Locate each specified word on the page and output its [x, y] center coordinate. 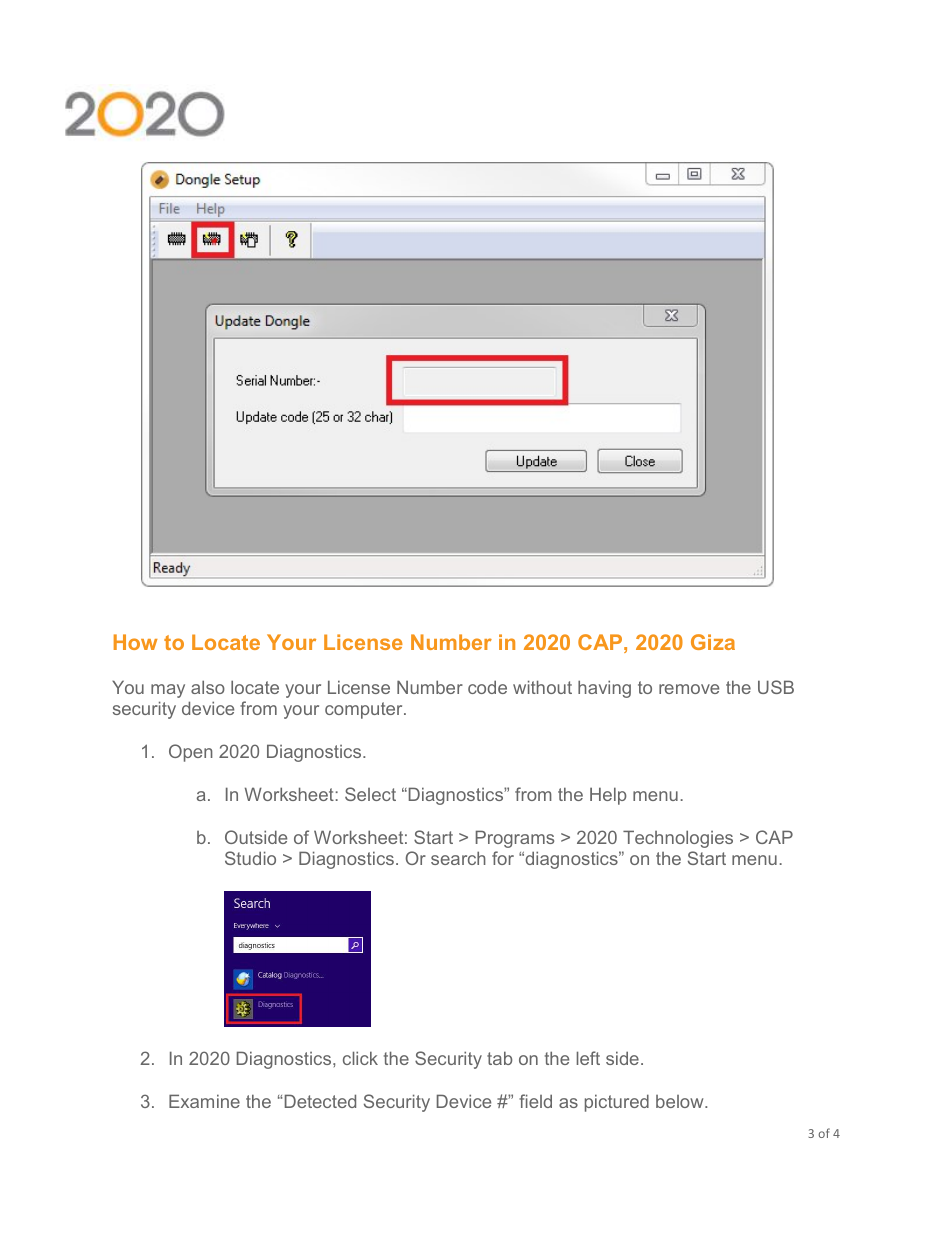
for [503, 858]
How [136, 642]
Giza [713, 642]
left [588, 1058]
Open [191, 753]
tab [499, 1058]
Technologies [678, 839]
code [487, 687]
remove [689, 689]
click [360, 1058]
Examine [204, 1101]
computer [365, 710]
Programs [515, 839]
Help [608, 796]
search [458, 858]
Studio [250, 858]
